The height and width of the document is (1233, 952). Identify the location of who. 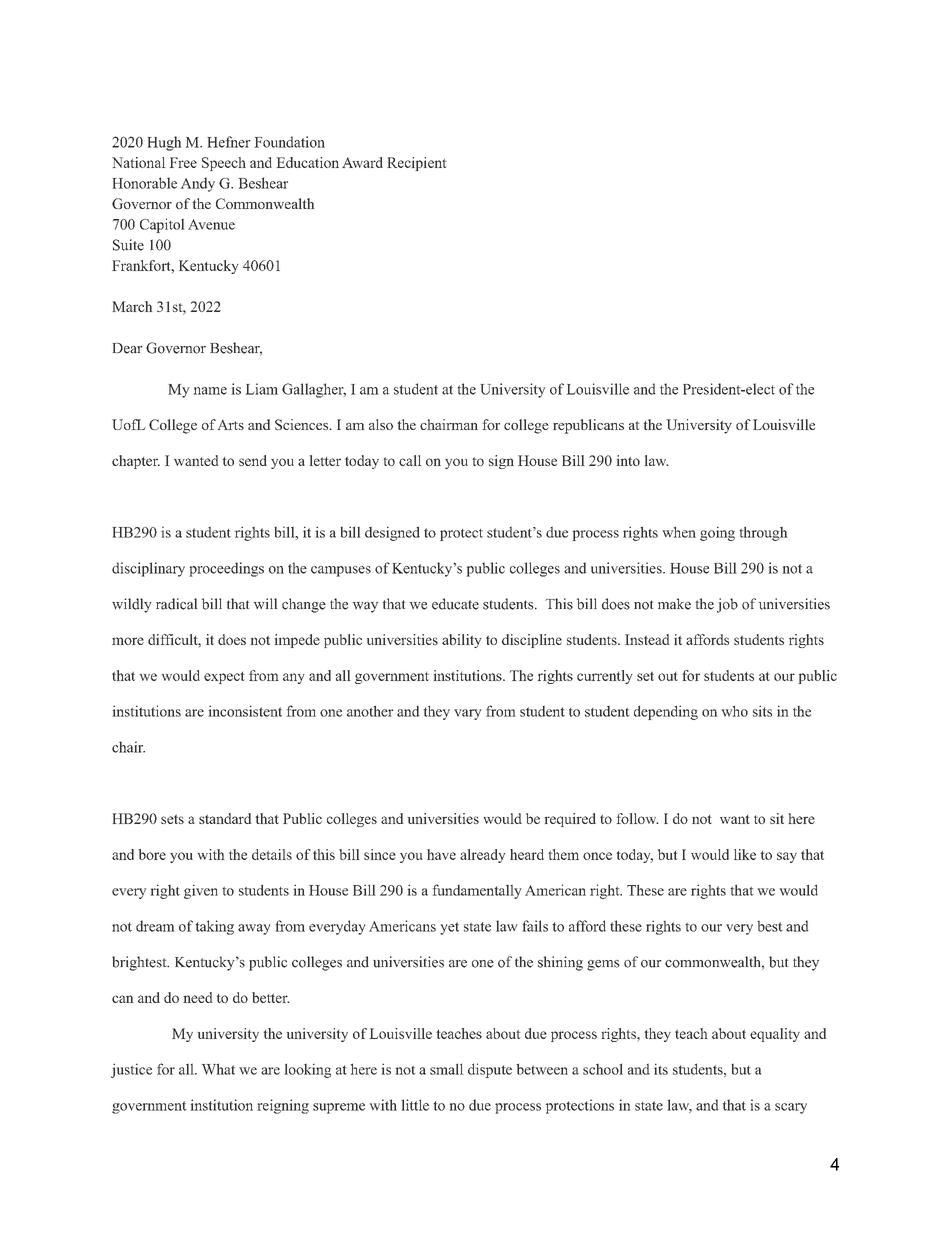
(735, 711).
